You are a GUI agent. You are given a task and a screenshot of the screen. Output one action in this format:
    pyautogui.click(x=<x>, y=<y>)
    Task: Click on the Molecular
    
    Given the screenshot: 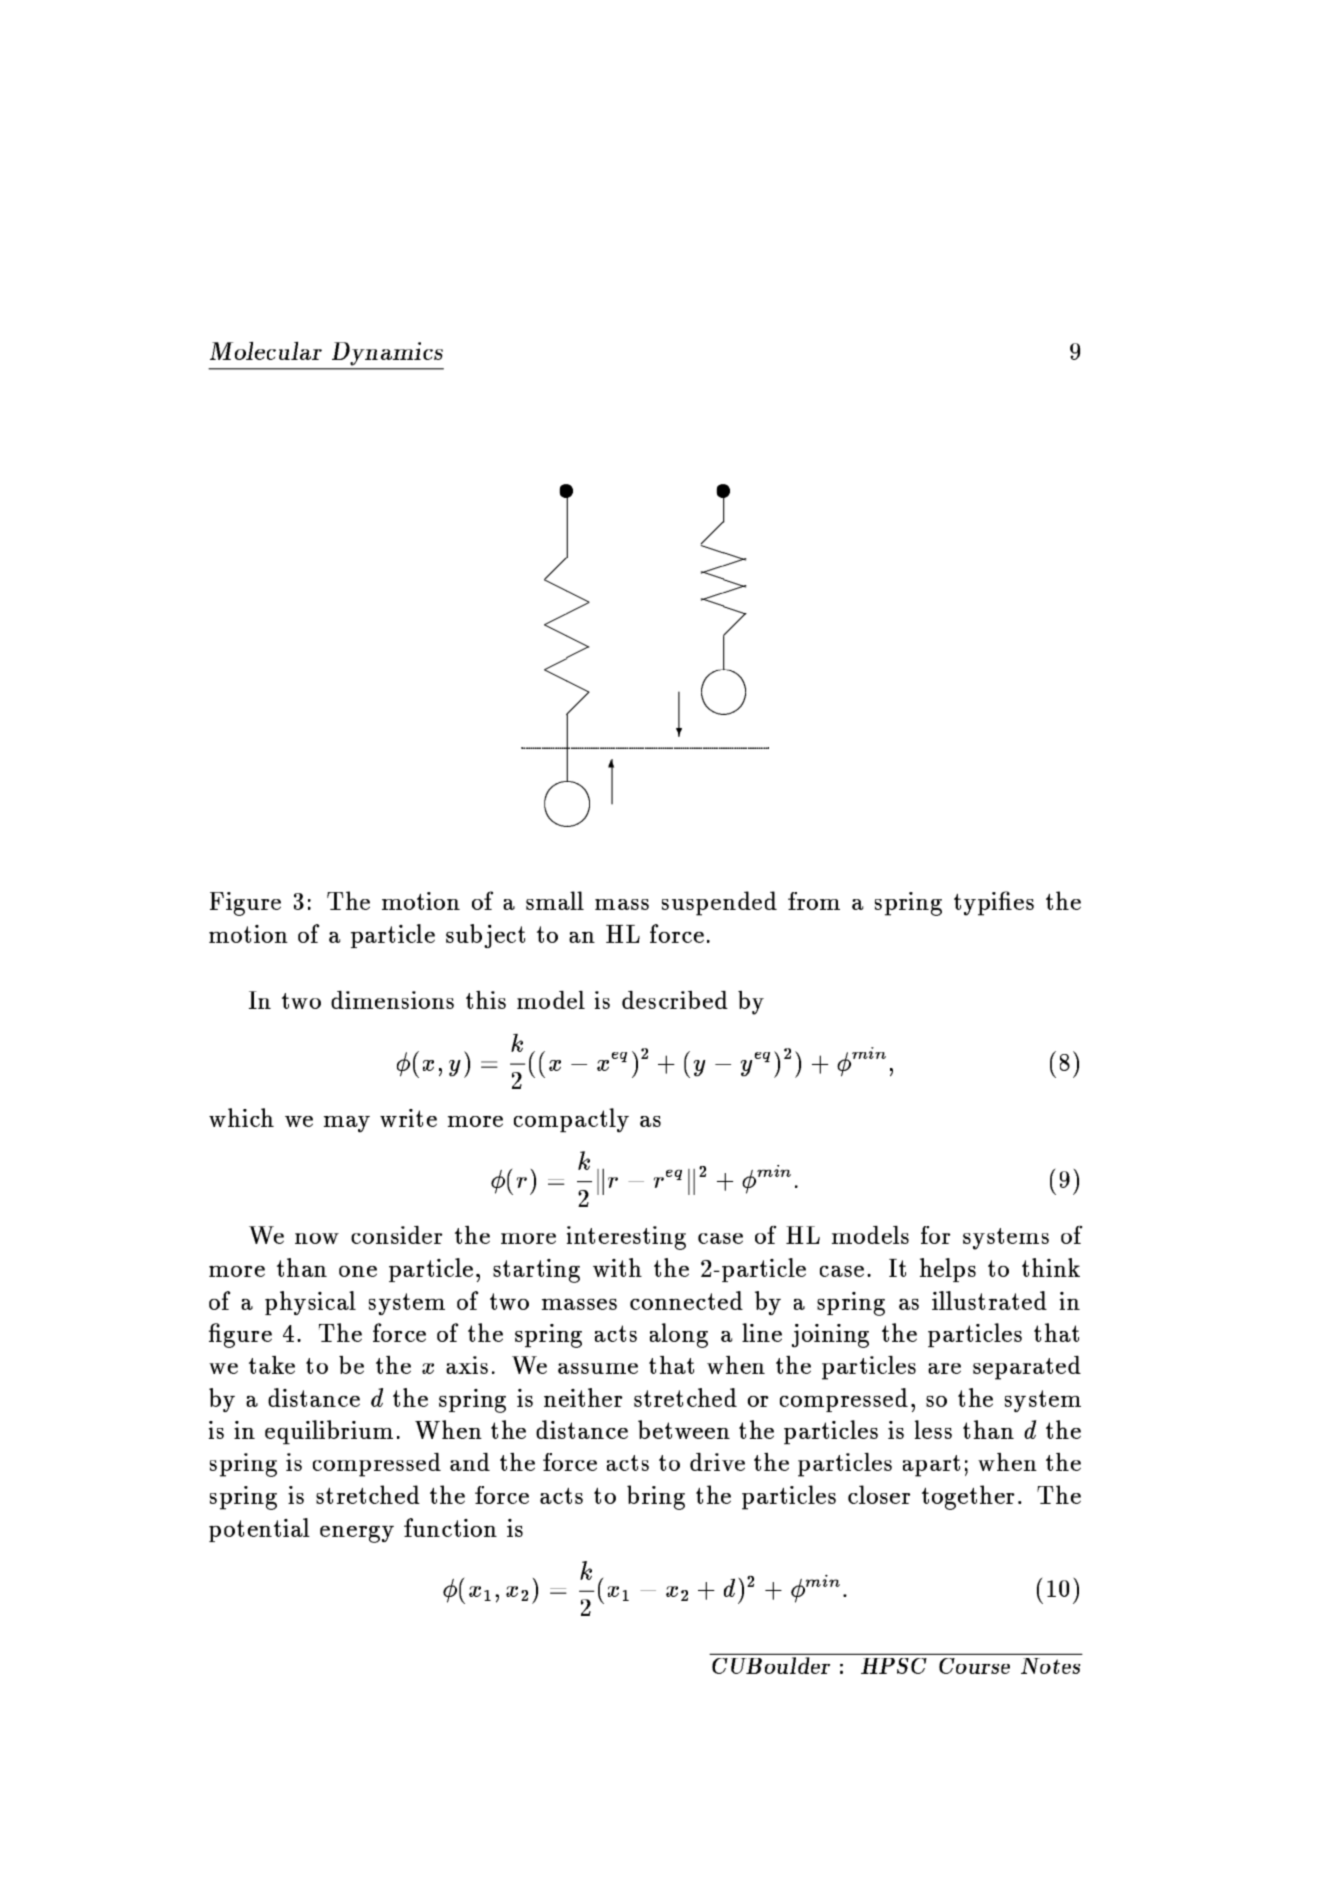 What is the action you would take?
    pyautogui.click(x=266, y=351)
